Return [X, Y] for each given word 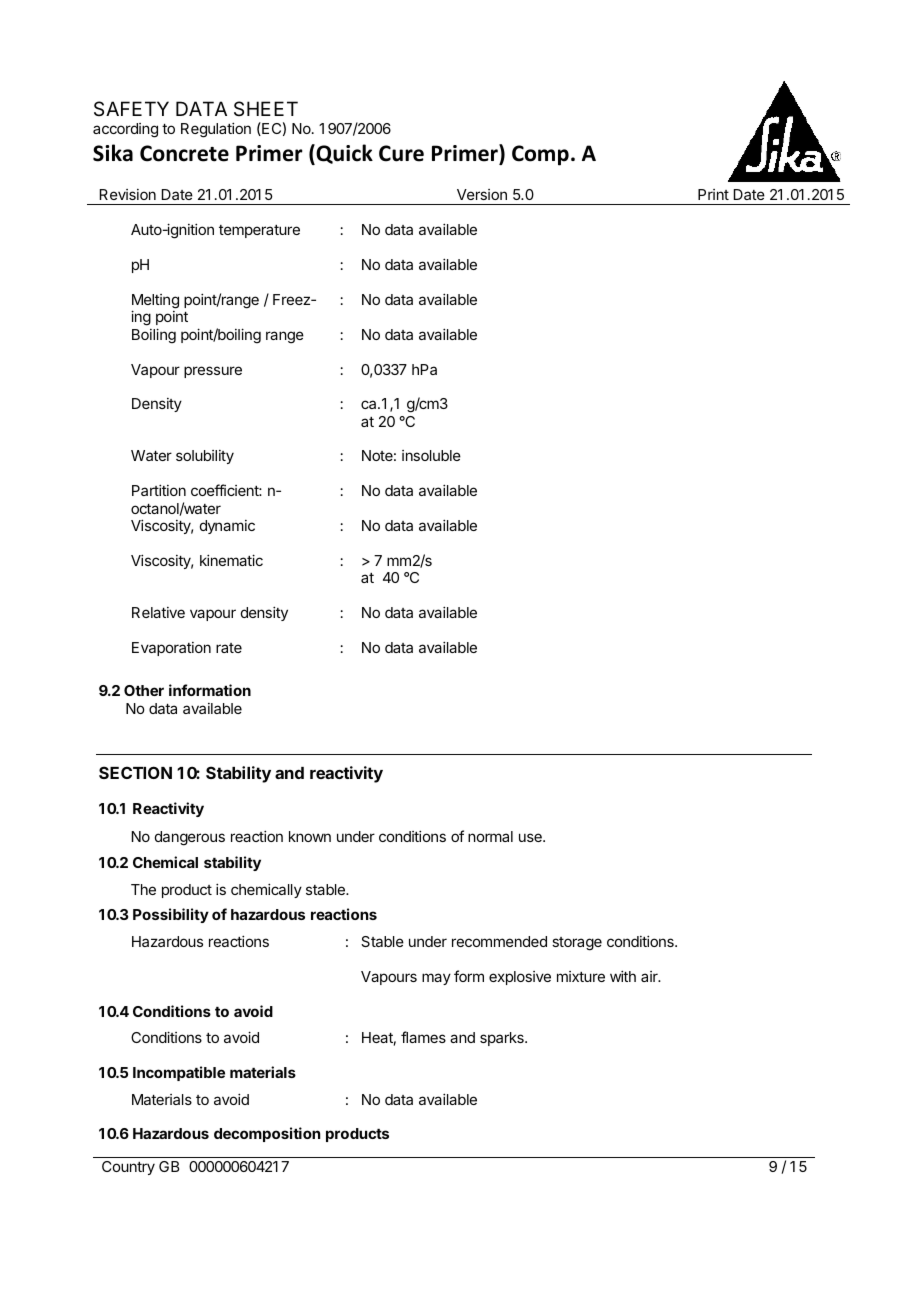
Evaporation [171, 649]
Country [128, 1168]
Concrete [184, 153]
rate [229, 648]
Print [713, 194]
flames [423, 1037]
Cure [401, 153]
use [531, 837]
